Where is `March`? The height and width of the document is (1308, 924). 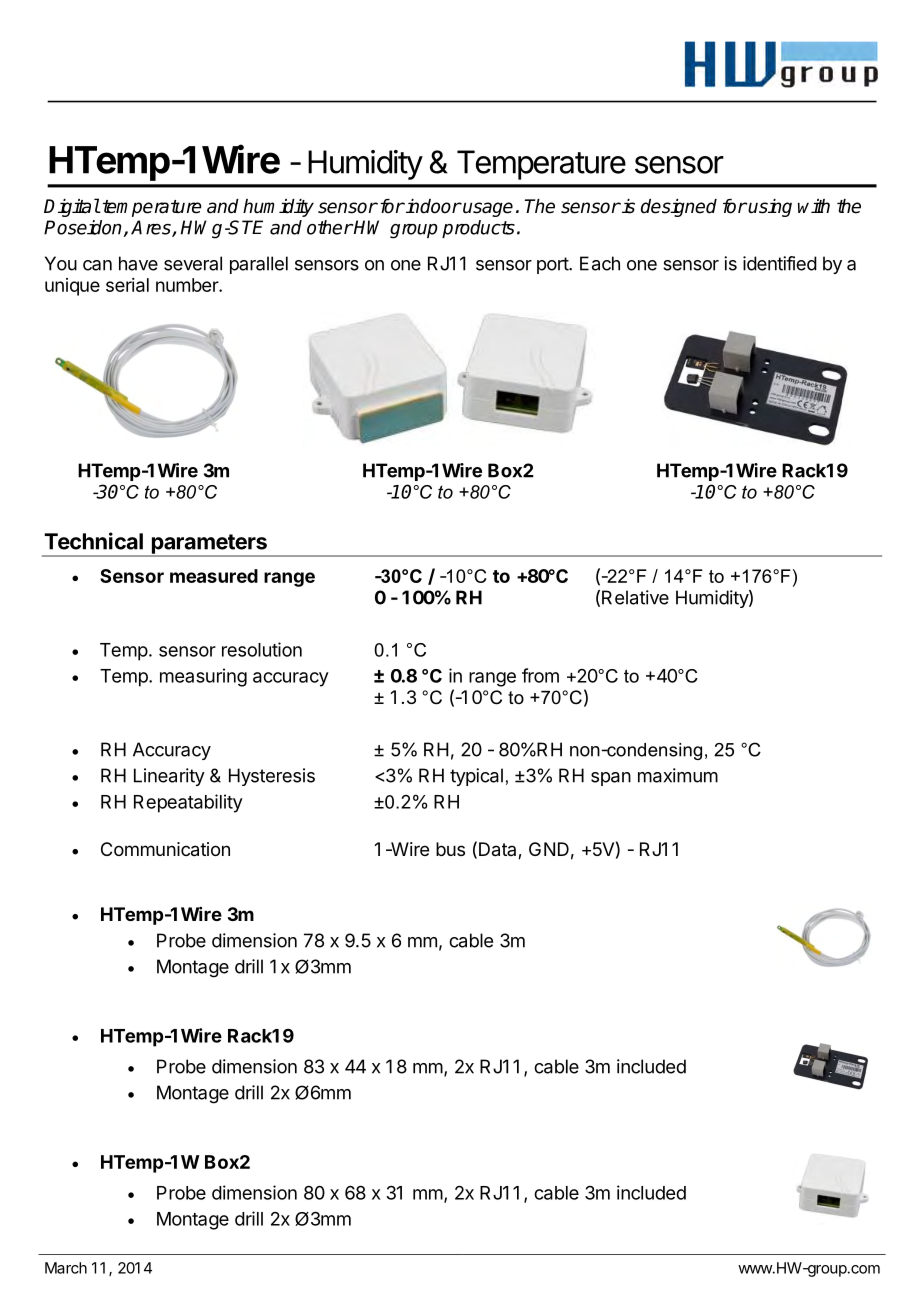 March is located at coordinates (66, 1268).
